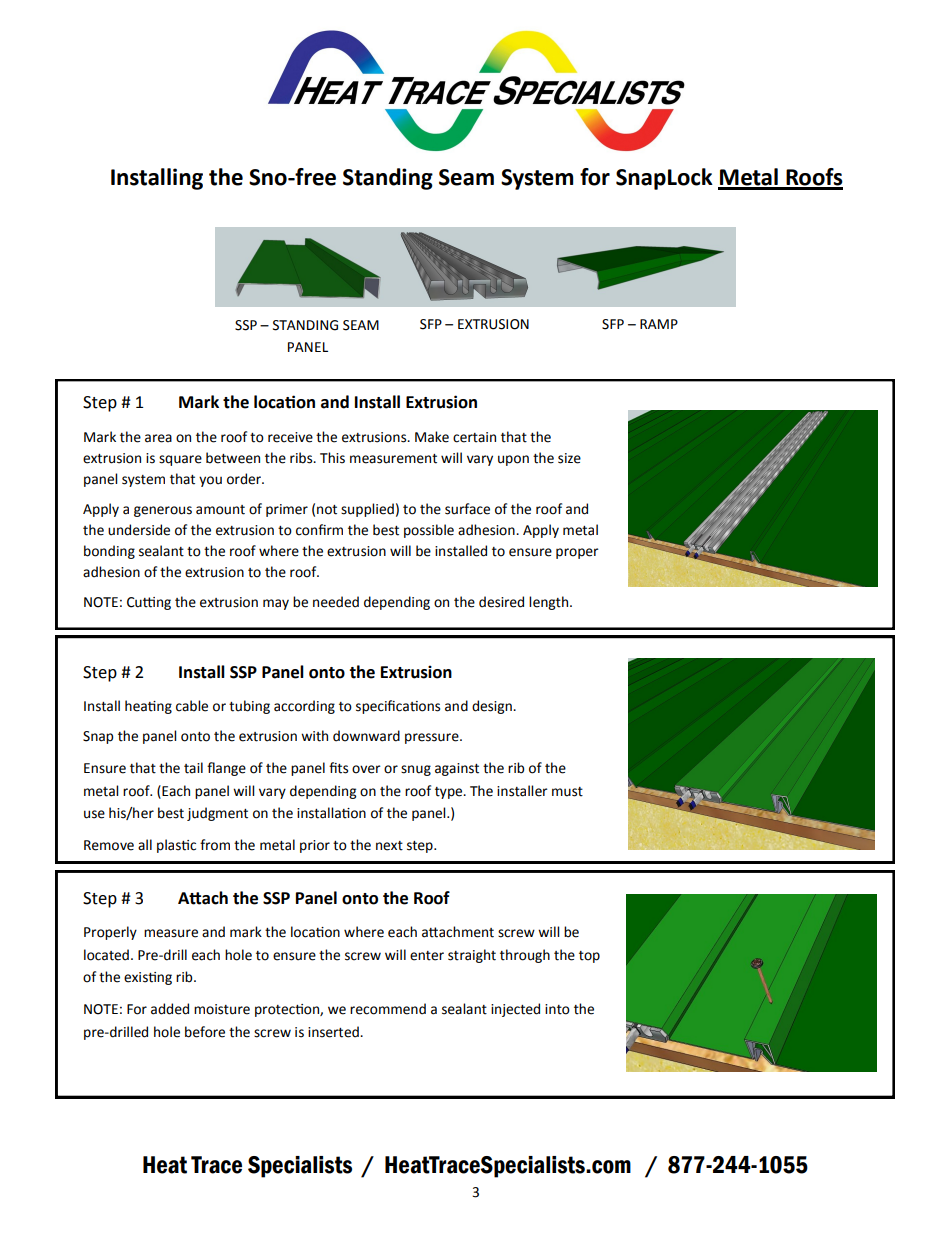  What do you see at coordinates (163, 511) in the image?
I see `generous` at bounding box center [163, 511].
